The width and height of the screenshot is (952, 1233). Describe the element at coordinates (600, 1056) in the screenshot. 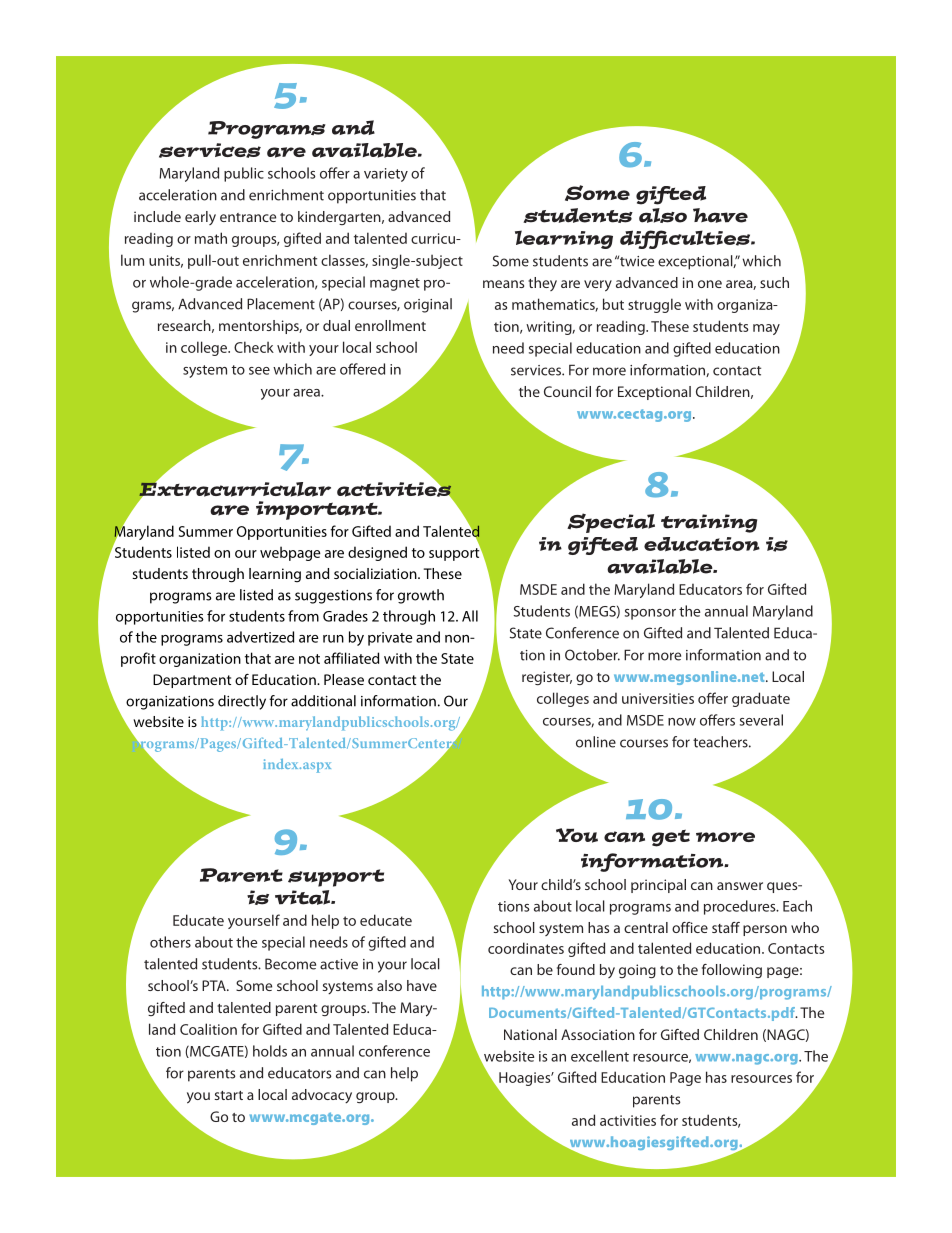

I see `excellent` at that location.
